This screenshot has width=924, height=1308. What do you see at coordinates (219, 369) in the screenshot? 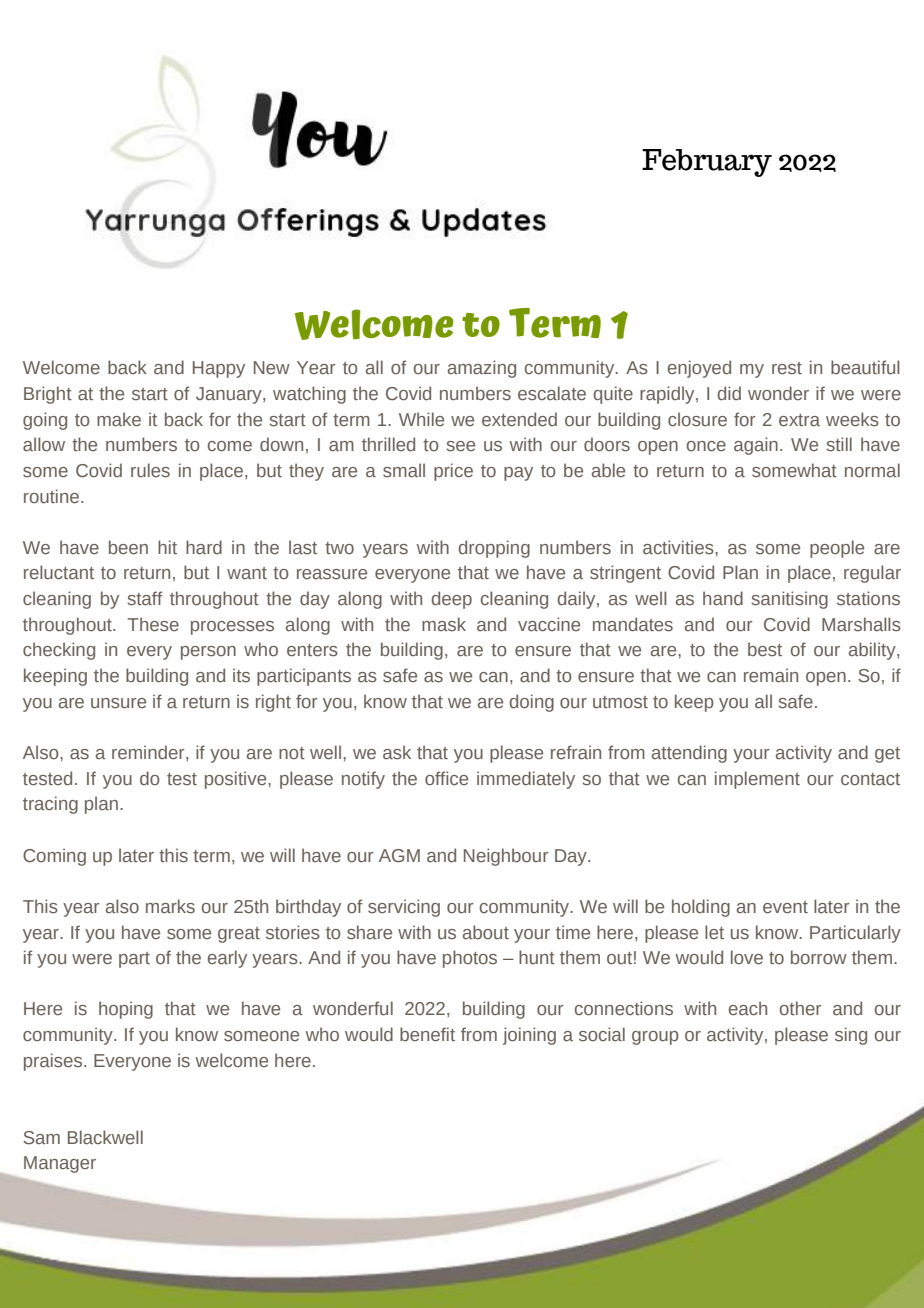
I see `Happy` at bounding box center [219, 369].
